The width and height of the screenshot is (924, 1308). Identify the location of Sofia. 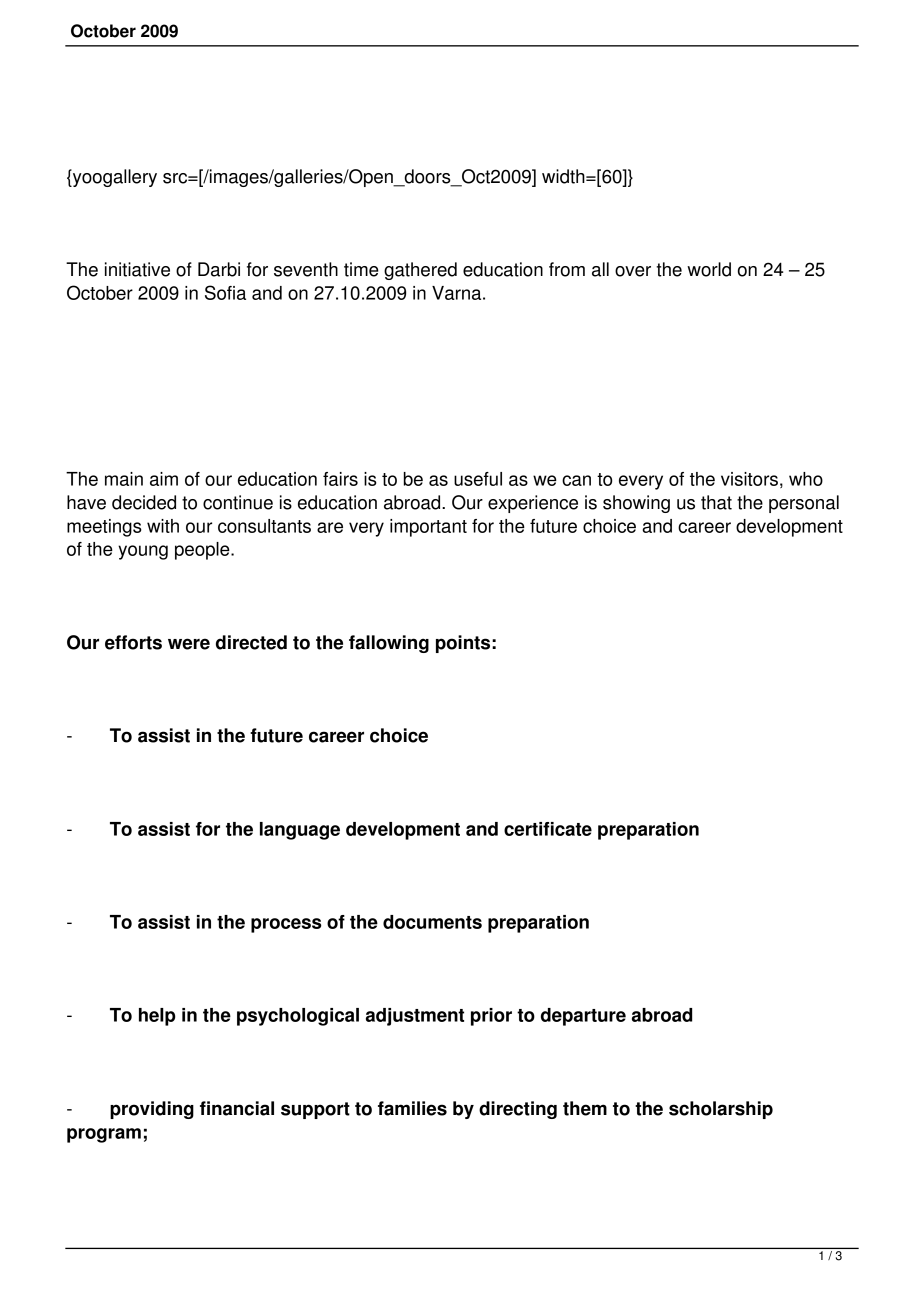
(225, 292).
